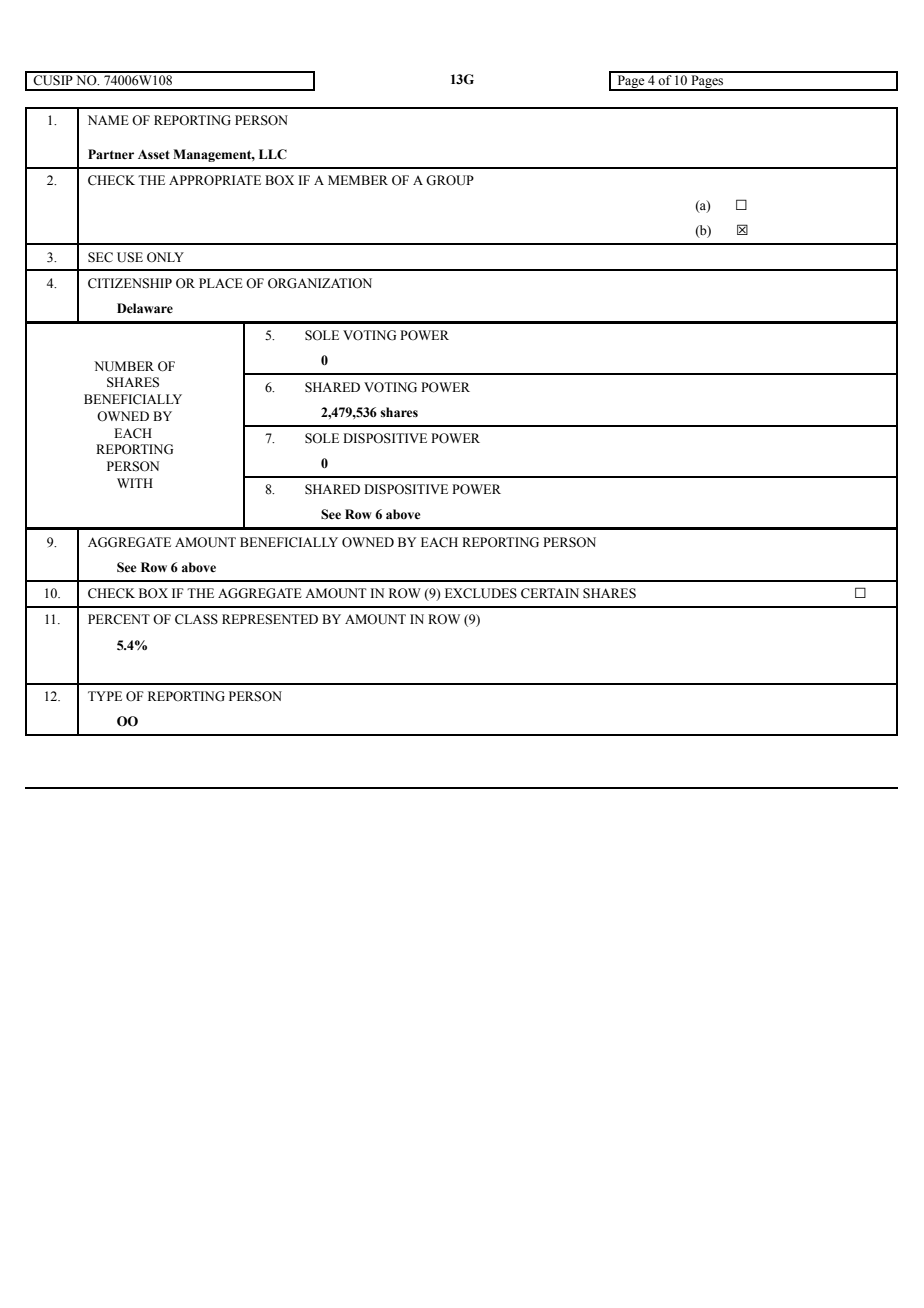 Image resolution: width=924 pixels, height=1308 pixels. What do you see at coordinates (481, 593) in the page?
I see `EXCLUDES` at bounding box center [481, 593].
